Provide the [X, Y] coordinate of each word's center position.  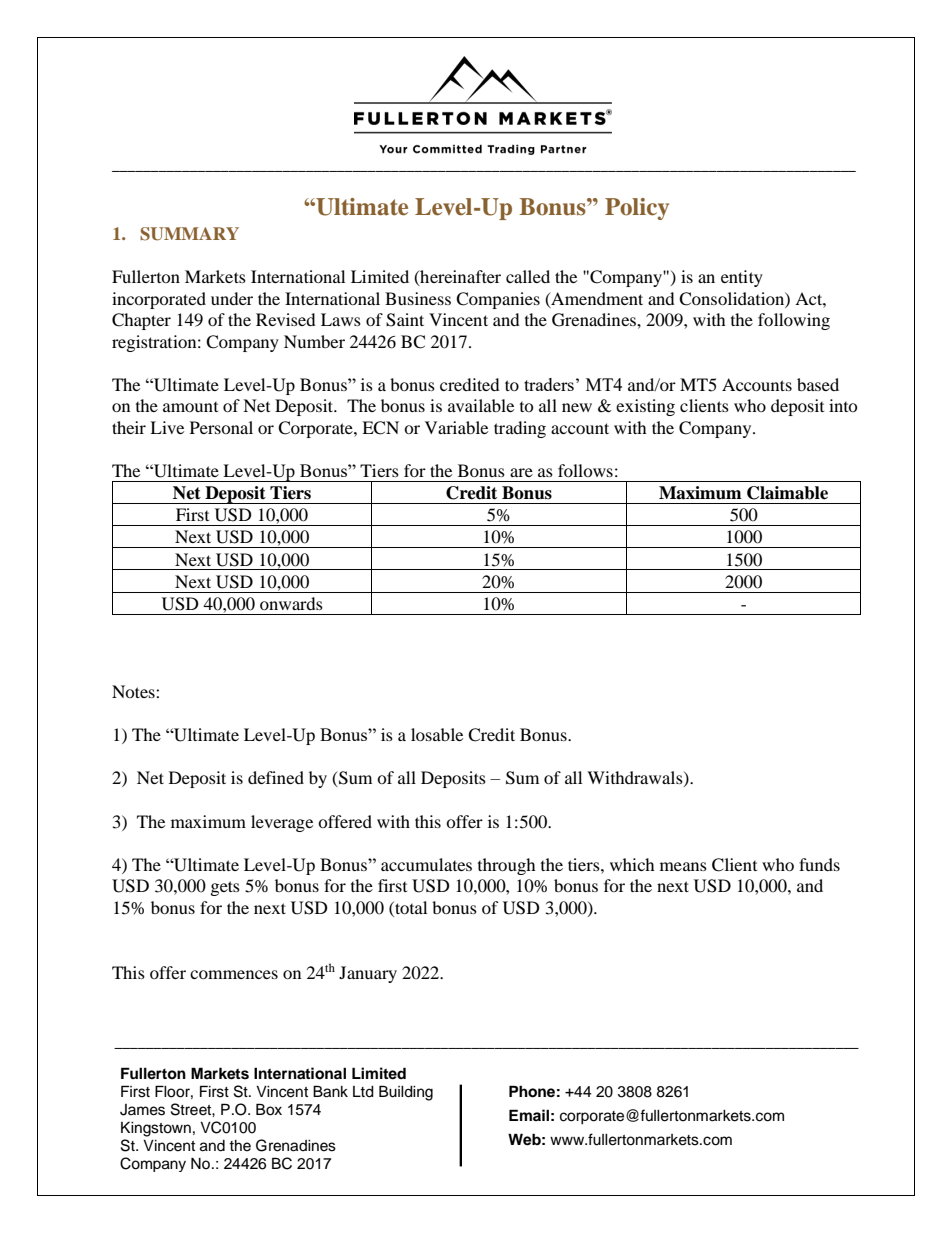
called [528, 276]
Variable [456, 427]
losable [437, 734]
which [632, 864]
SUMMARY [189, 234]
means [683, 866]
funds [819, 864]
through [507, 866]
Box [269, 1109]
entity [742, 278]
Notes [134, 691]
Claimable [787, 493]
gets [225, 888]
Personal [221, 427]
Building [406, 1093]
